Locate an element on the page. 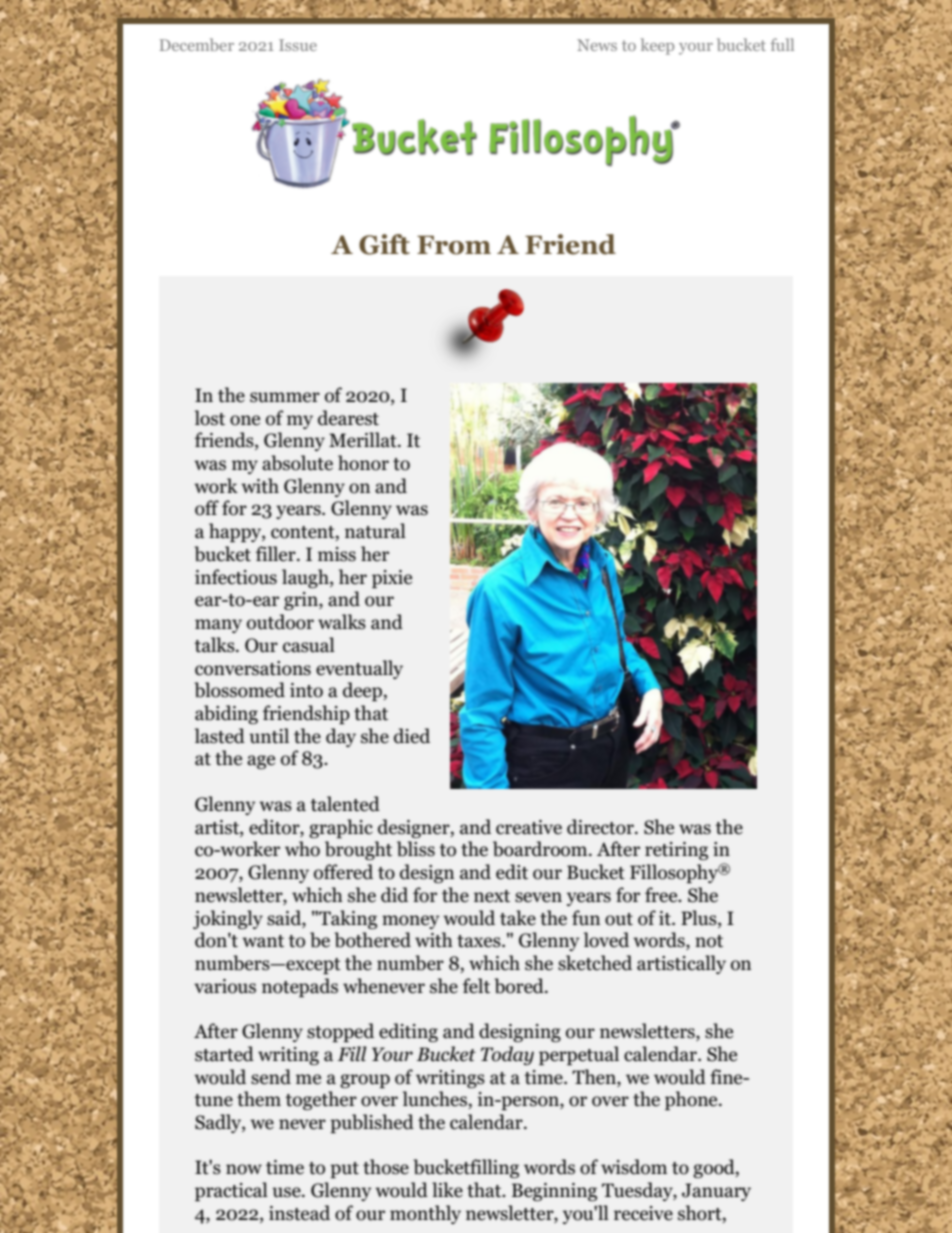 The image size is (952, 1233). outdoor is located at coordinates (280, 622).
